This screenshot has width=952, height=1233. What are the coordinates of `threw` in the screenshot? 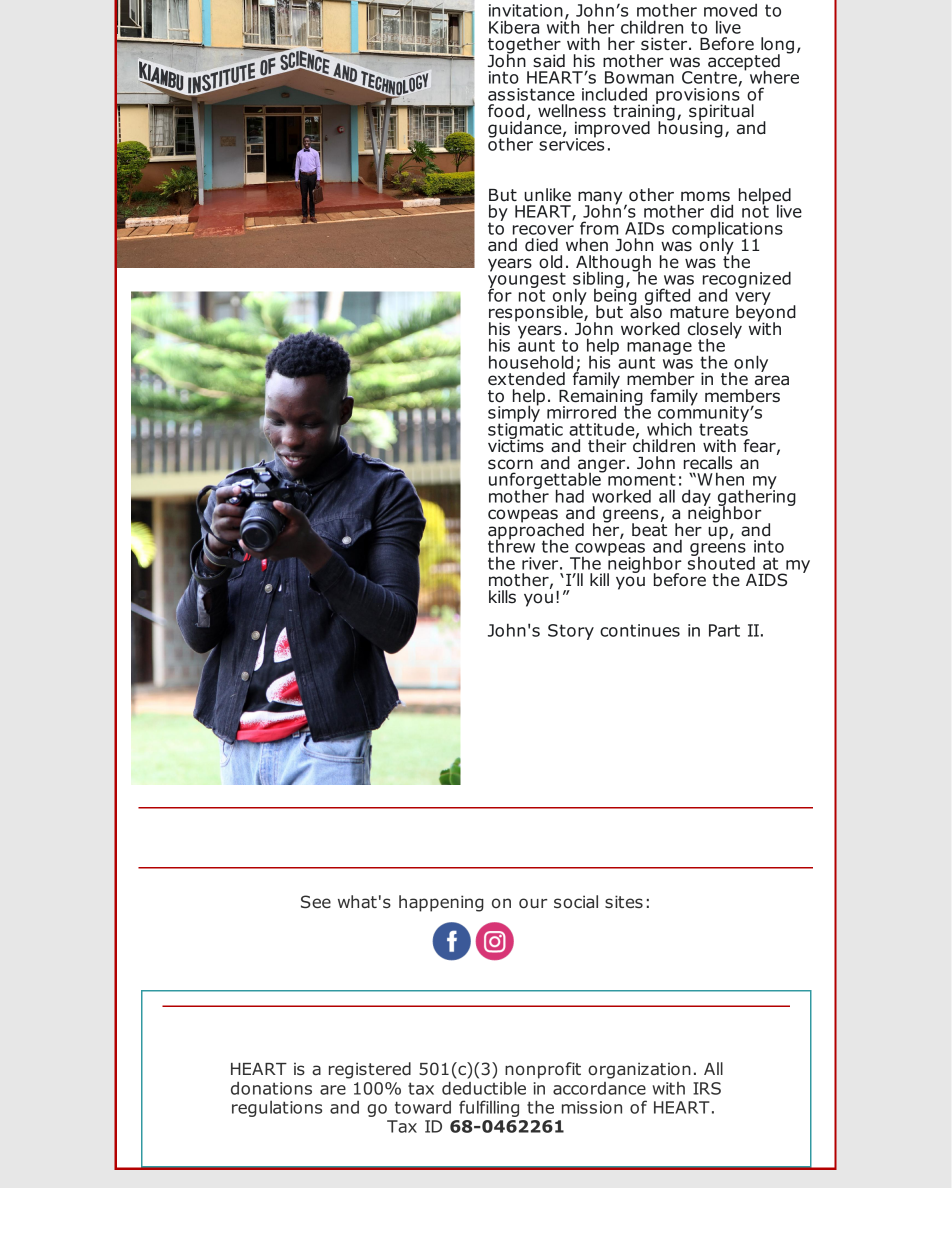 It's located at (511, 545).
